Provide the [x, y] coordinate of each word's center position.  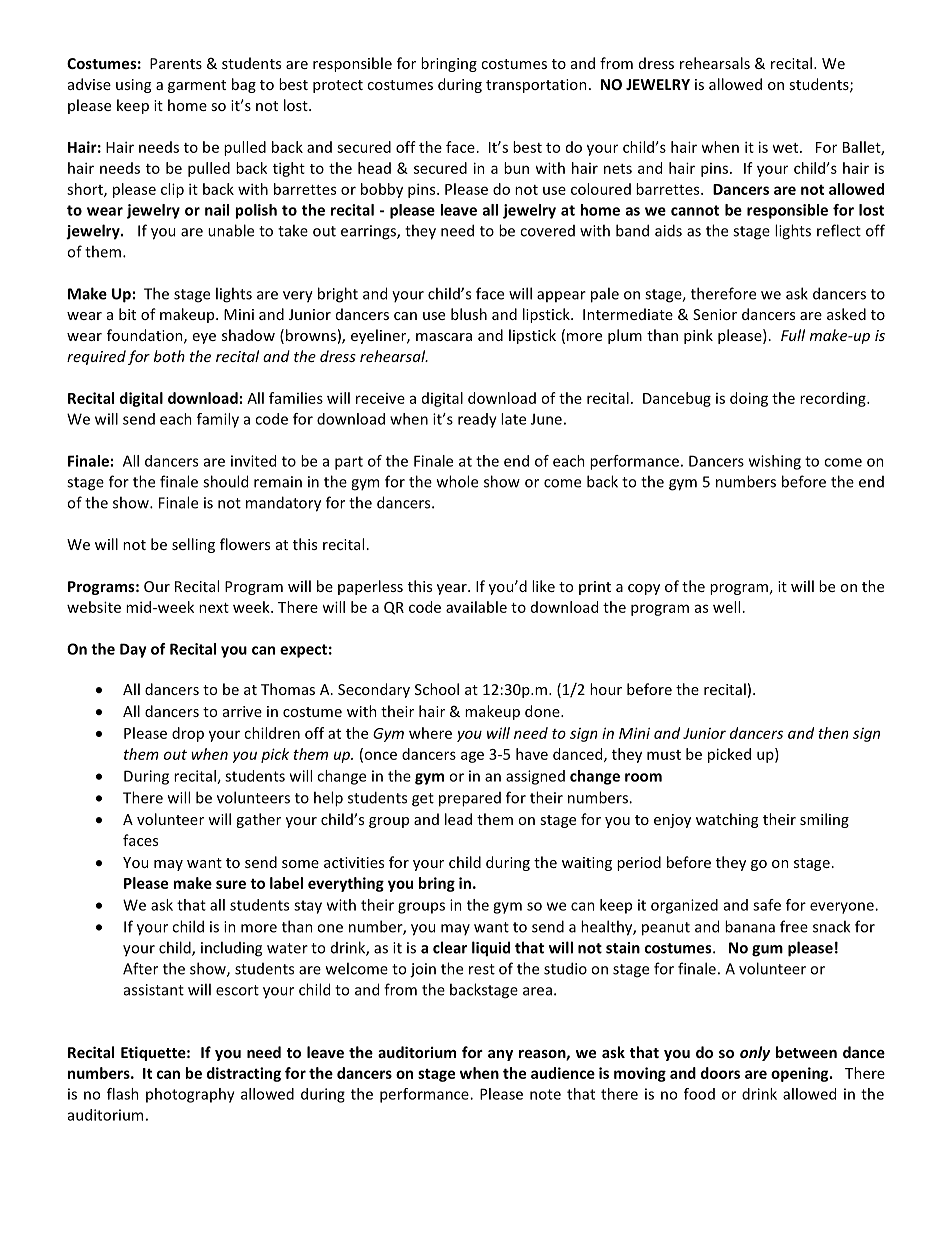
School [437, 689]
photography [190, 1095]
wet [786, 148]
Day [133, 650]
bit [127, 314]
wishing [775, 462]
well [726, 607]
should [225, 481]
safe [767, 905]
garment [197, 86]
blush [469, 314]
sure [231, 884]
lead [458, 819]
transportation [536, 86]
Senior [715, 314]
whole [457, 481]
